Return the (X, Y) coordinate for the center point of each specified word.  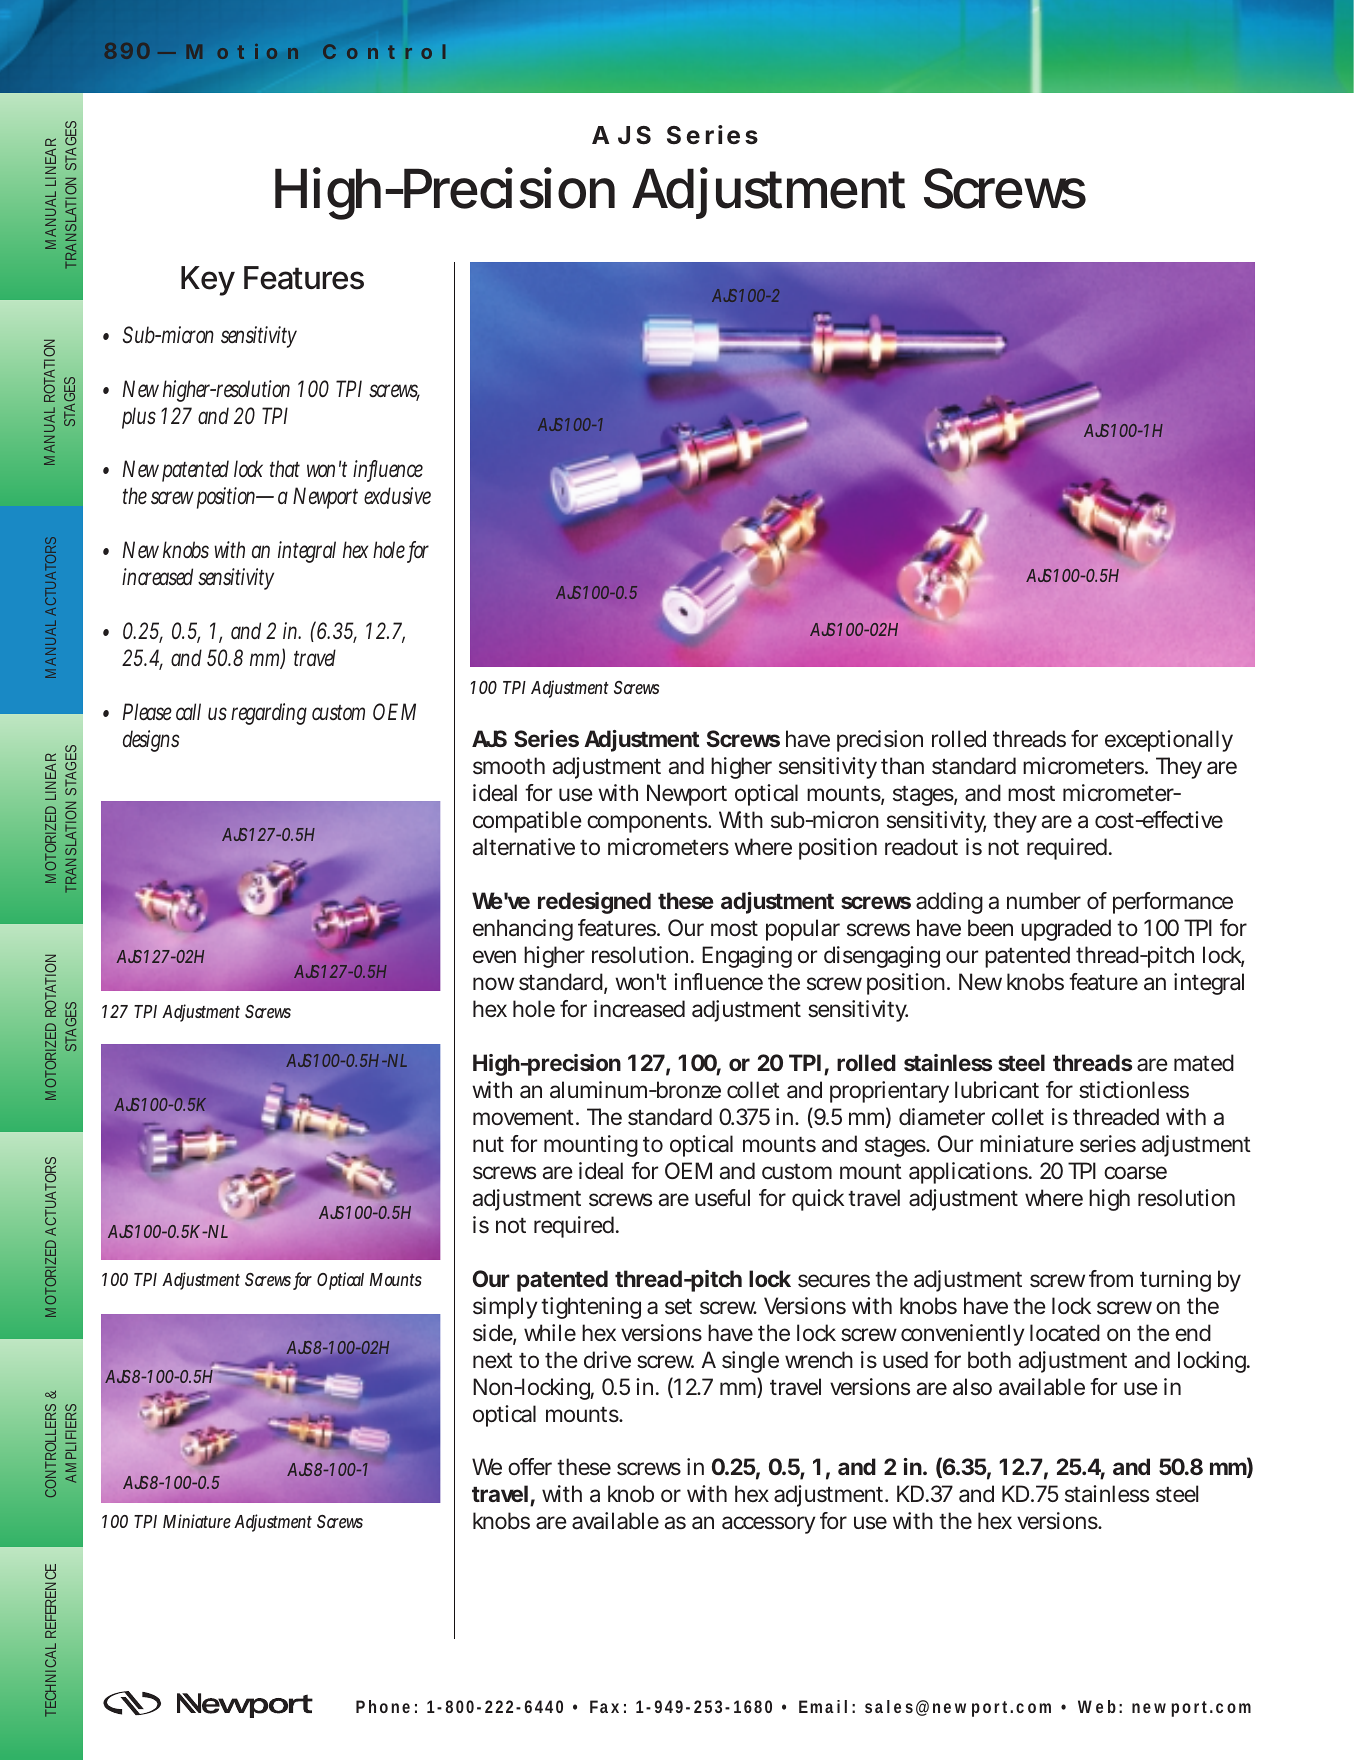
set (678, 1307)
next (493, 1360)
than (902, 766)
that (285, 468)
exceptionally (1169, 741)
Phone (383, 1706)
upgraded (1066, 930)
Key (208, 281)
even (494, 957)
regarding (269, 714)
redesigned (594, 903)
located (1065, 1333)
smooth (509, 766)
